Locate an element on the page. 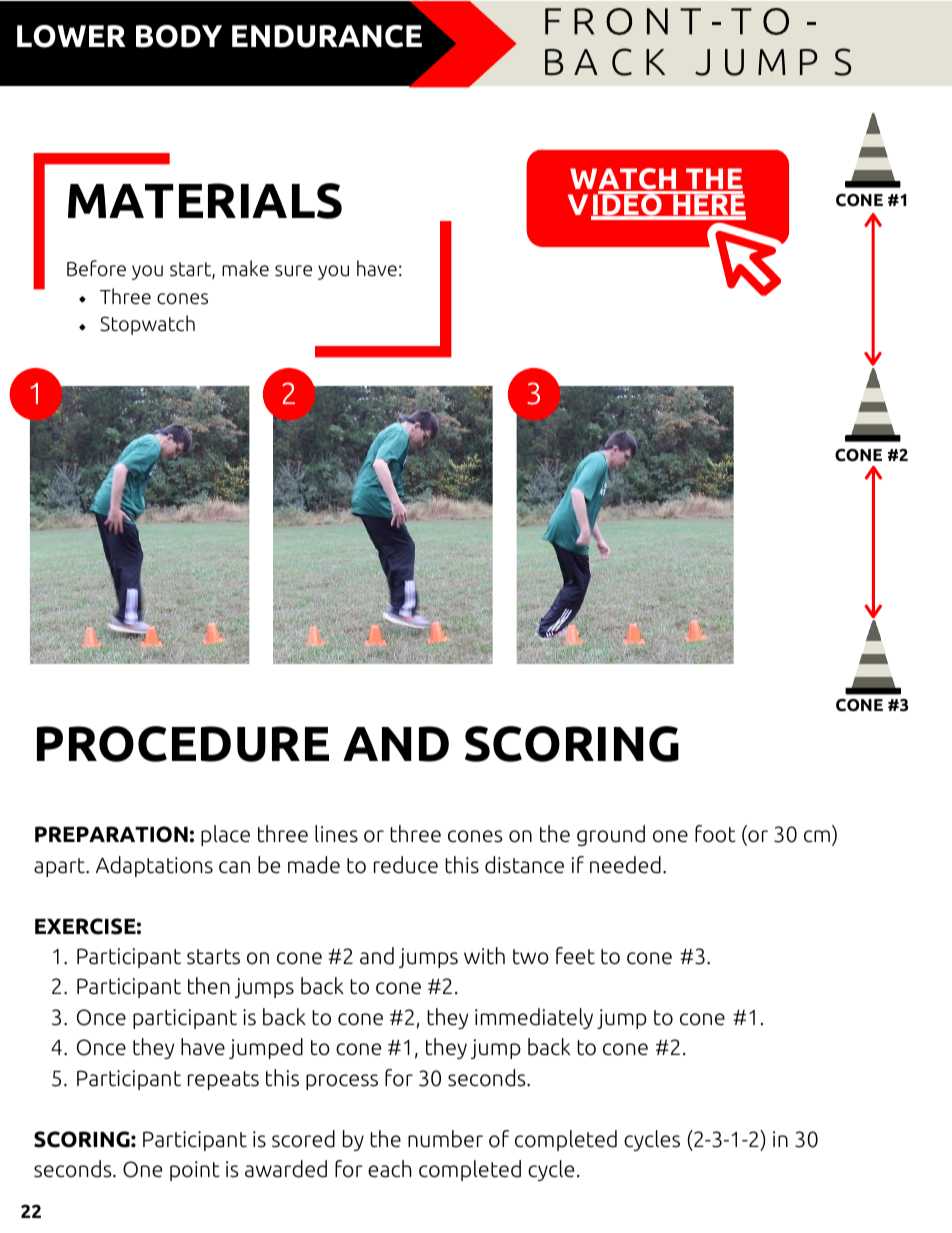  PROCEDURE is located at coordinates (183, 744).
